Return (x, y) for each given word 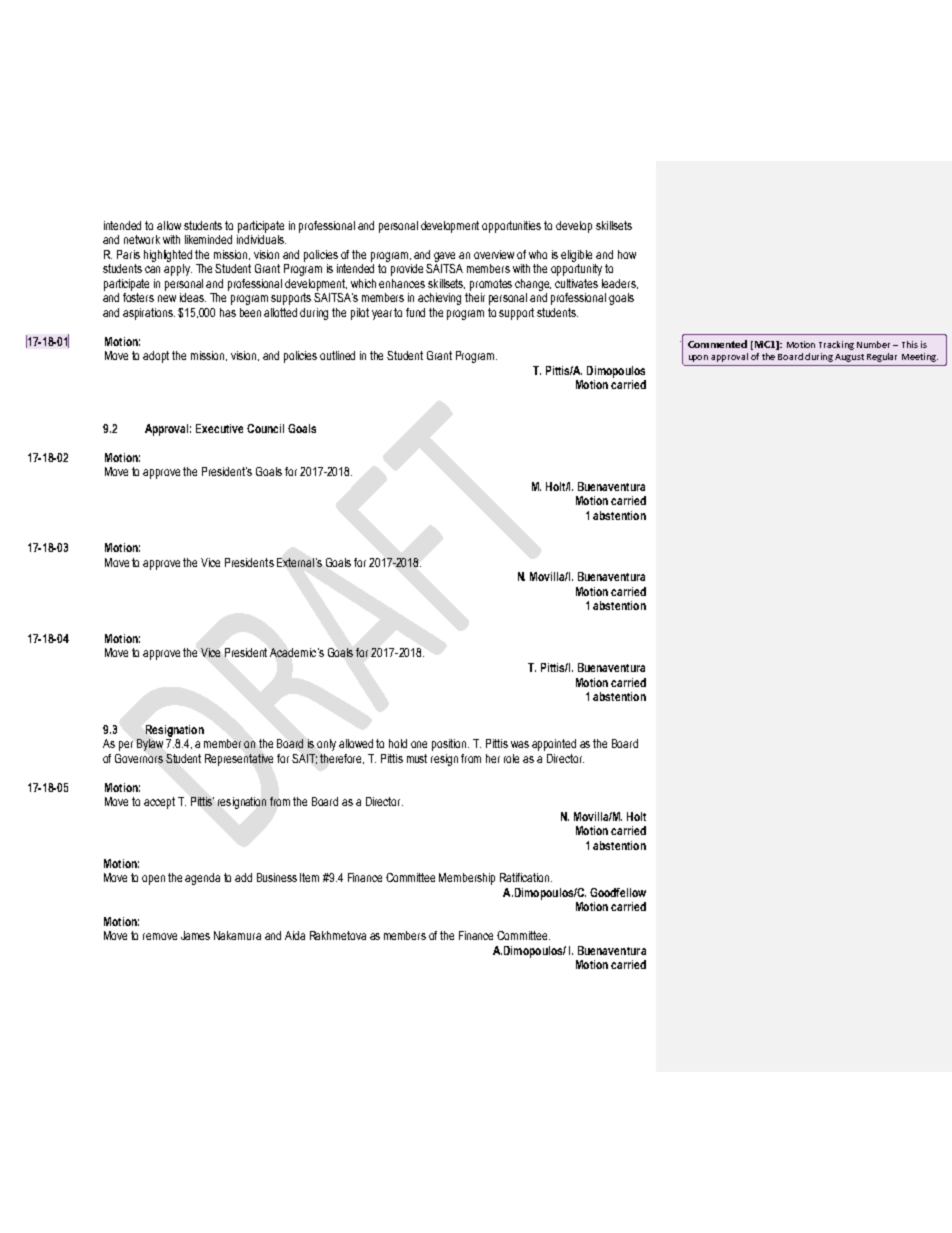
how (627, 254)
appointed (554, 745)
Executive (219, 428)
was (520, 744)
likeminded (208, 239)
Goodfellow (618, 892)
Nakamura (237, 935)
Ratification (526, 877)
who (538, 254)
